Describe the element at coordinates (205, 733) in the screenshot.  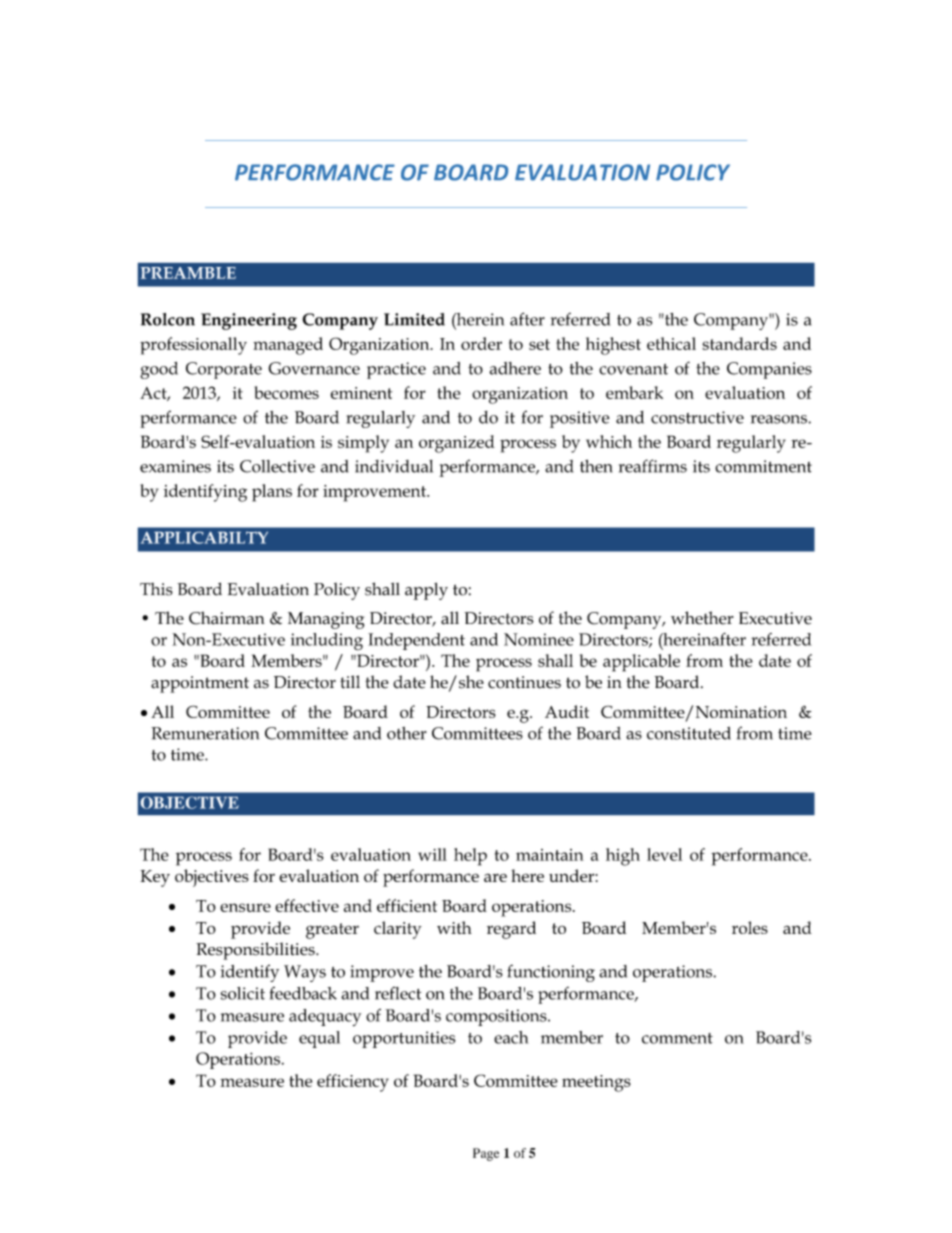
I see `Remuneration` at that location.
